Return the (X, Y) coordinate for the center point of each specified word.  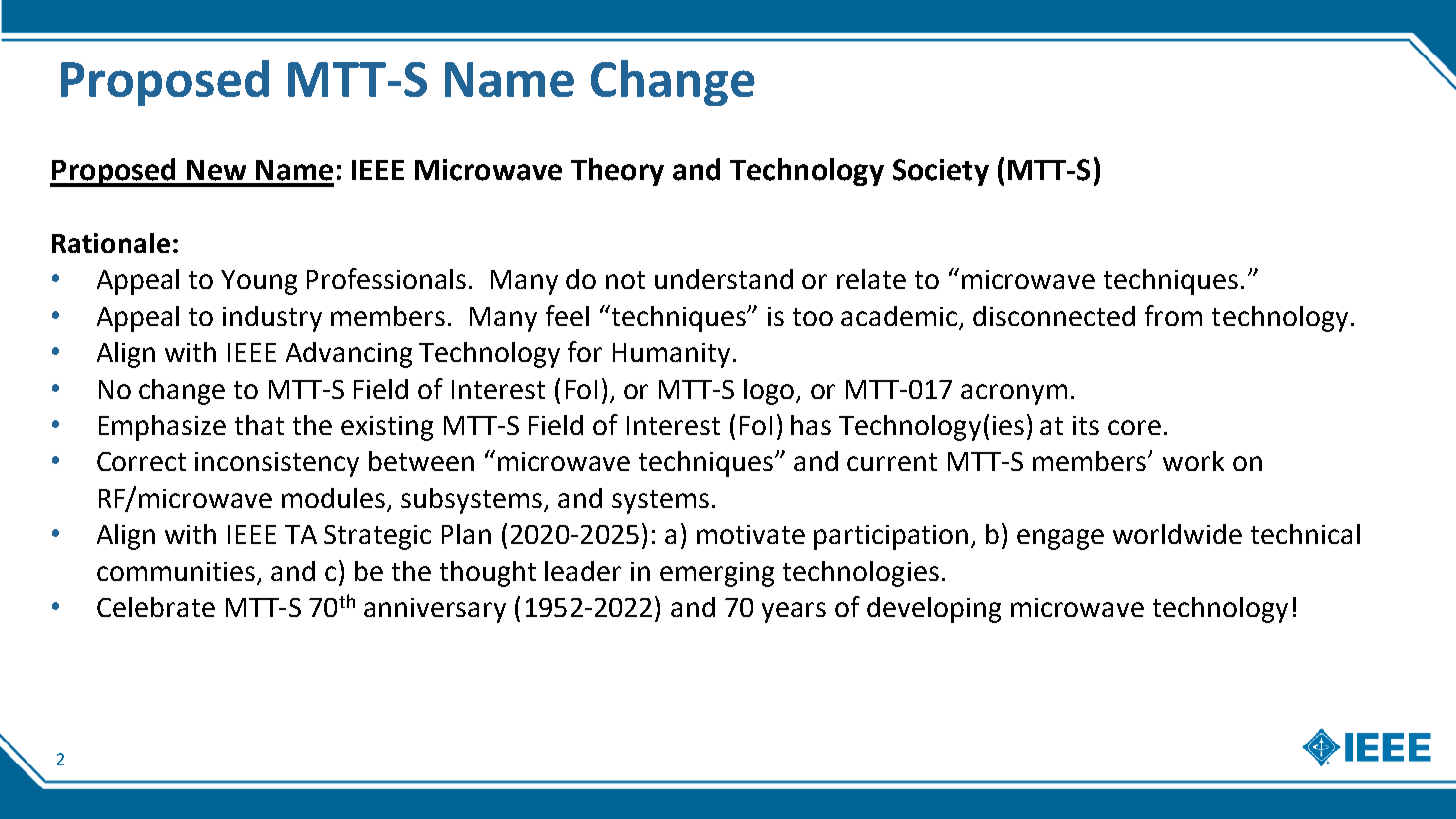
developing (934, 610)
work (1193, 461)
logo (770, 392)
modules (335, 499)
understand (724, 279)
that (259, 425)
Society (941, 172)
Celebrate (156, 607)
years (794, 612)
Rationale (111, 243)
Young (259, 282)
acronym (1014, 394)
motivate (751, 534)
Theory (617, 172)
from (1173, 315)
